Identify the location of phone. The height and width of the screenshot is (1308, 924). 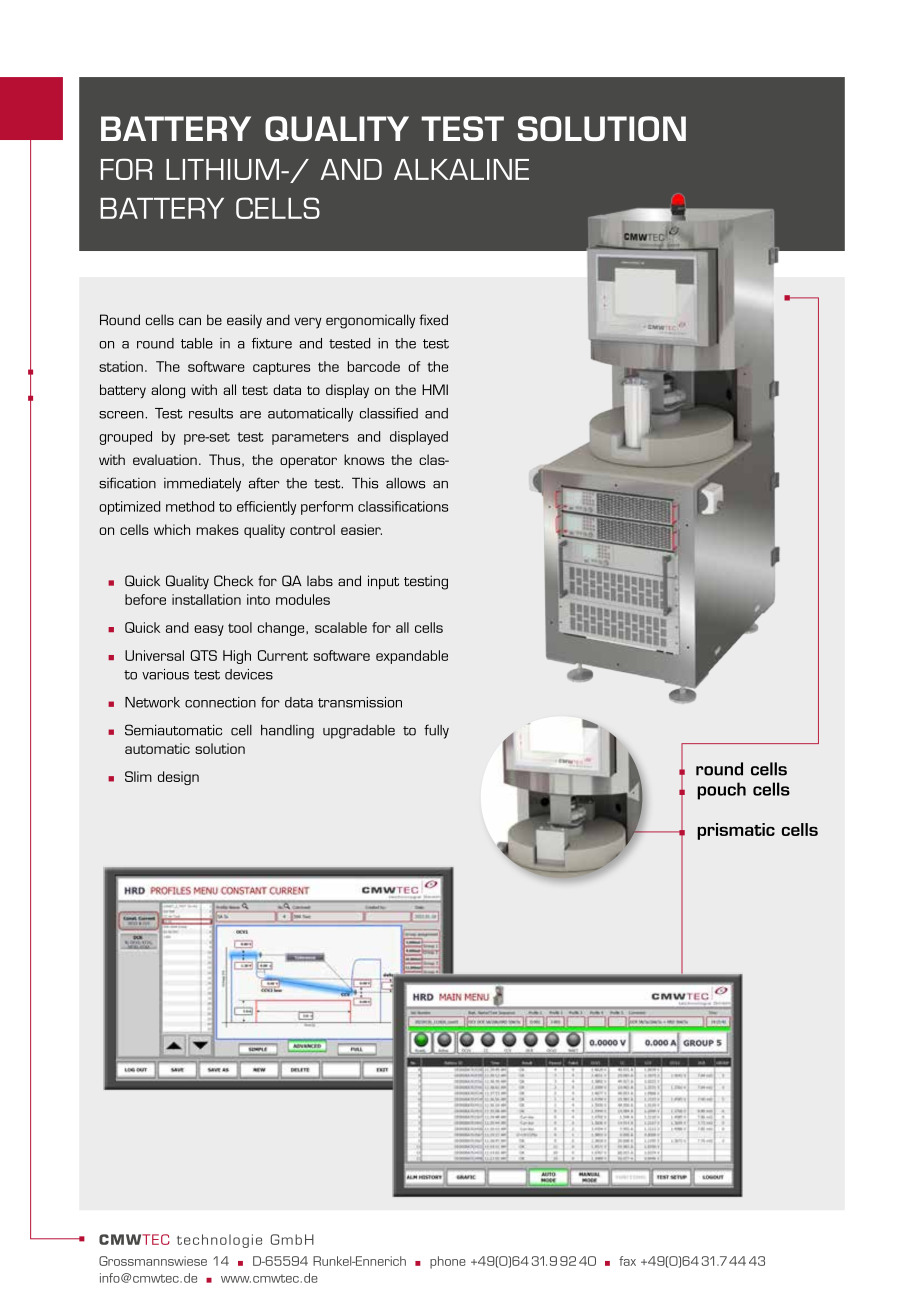
(448, 1262).
